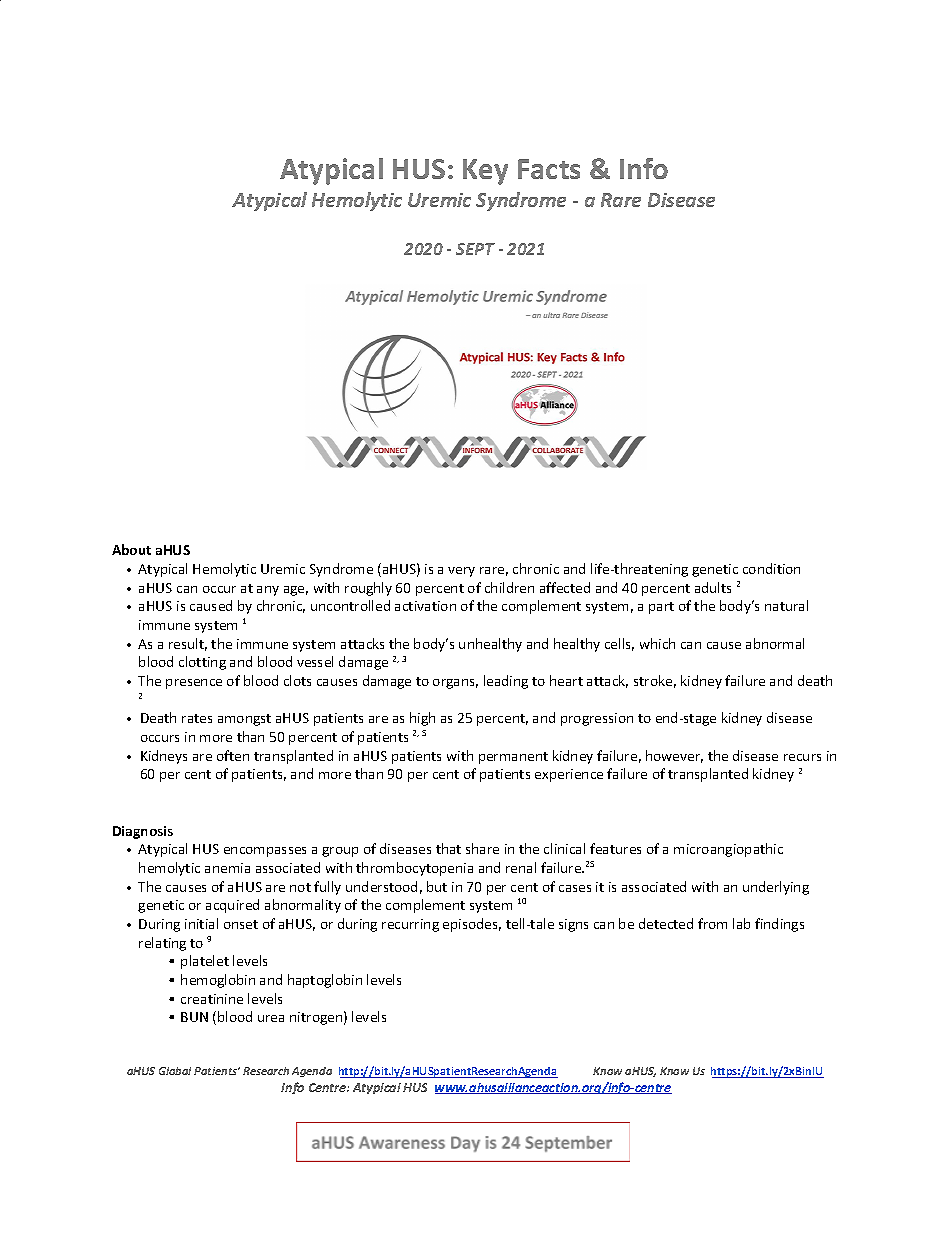 This page has width=952, height=1233. Describe the element at coordinates (475, 249) in the page. I see `SEPT` at that location.
